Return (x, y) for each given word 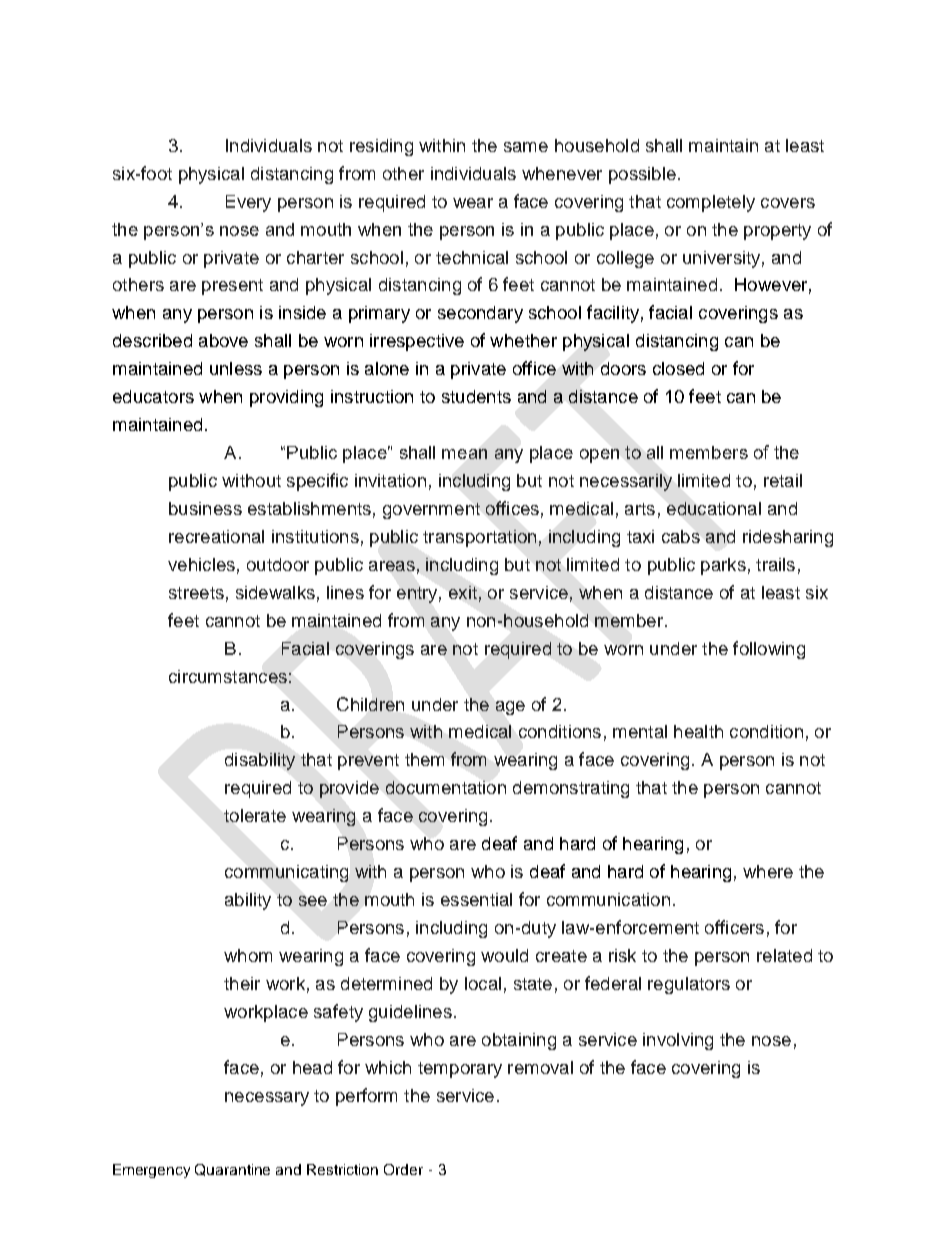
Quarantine (232, 1170)
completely (711, 203)
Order (403, 1169)
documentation (446, 787)
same (526, 147)
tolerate (255, 815)
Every (248, 203)
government (431, 511)
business (205, 508)
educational (714, 508)
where (768, 871)
